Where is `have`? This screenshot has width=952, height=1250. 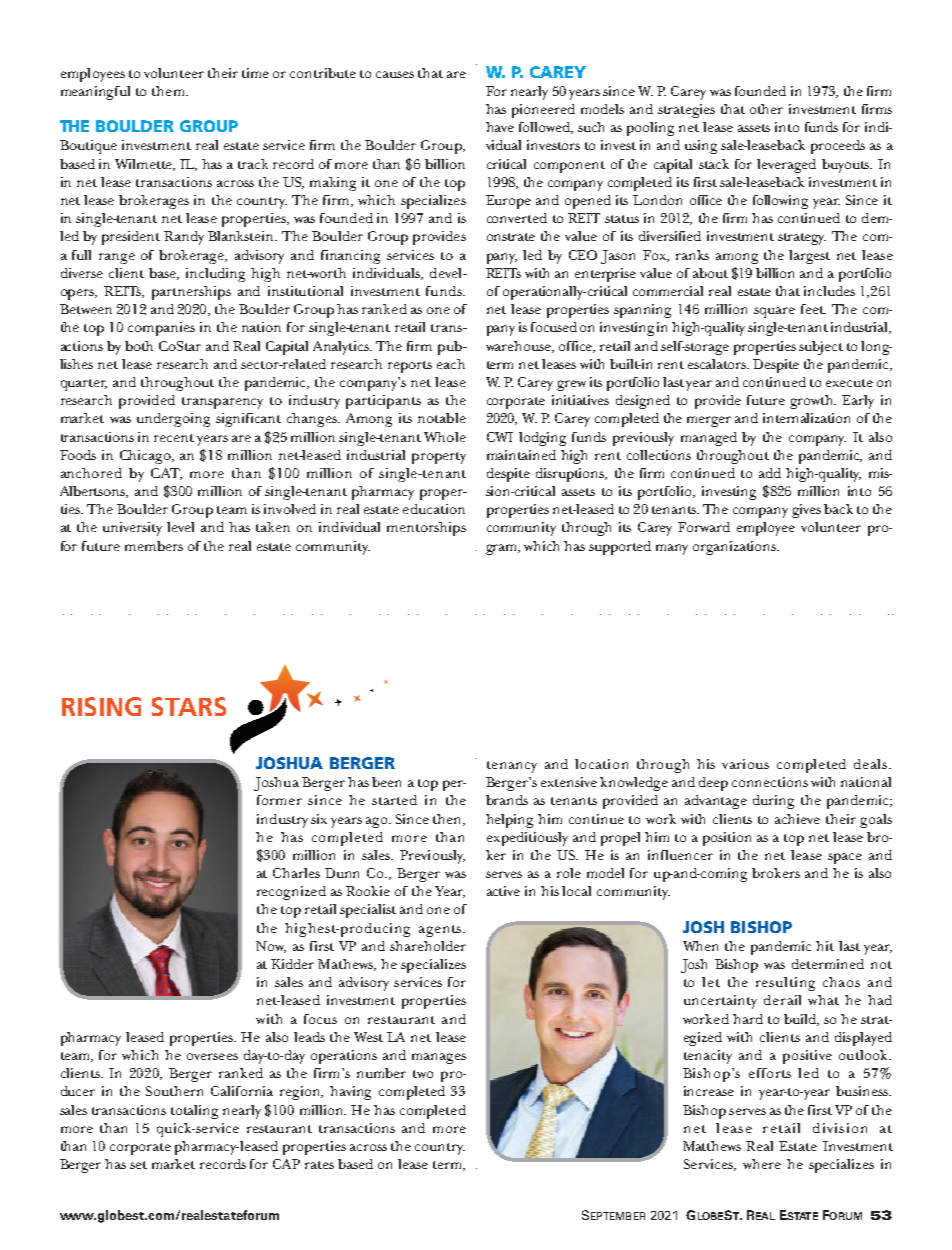
have is located at coordinates (500, 127).
